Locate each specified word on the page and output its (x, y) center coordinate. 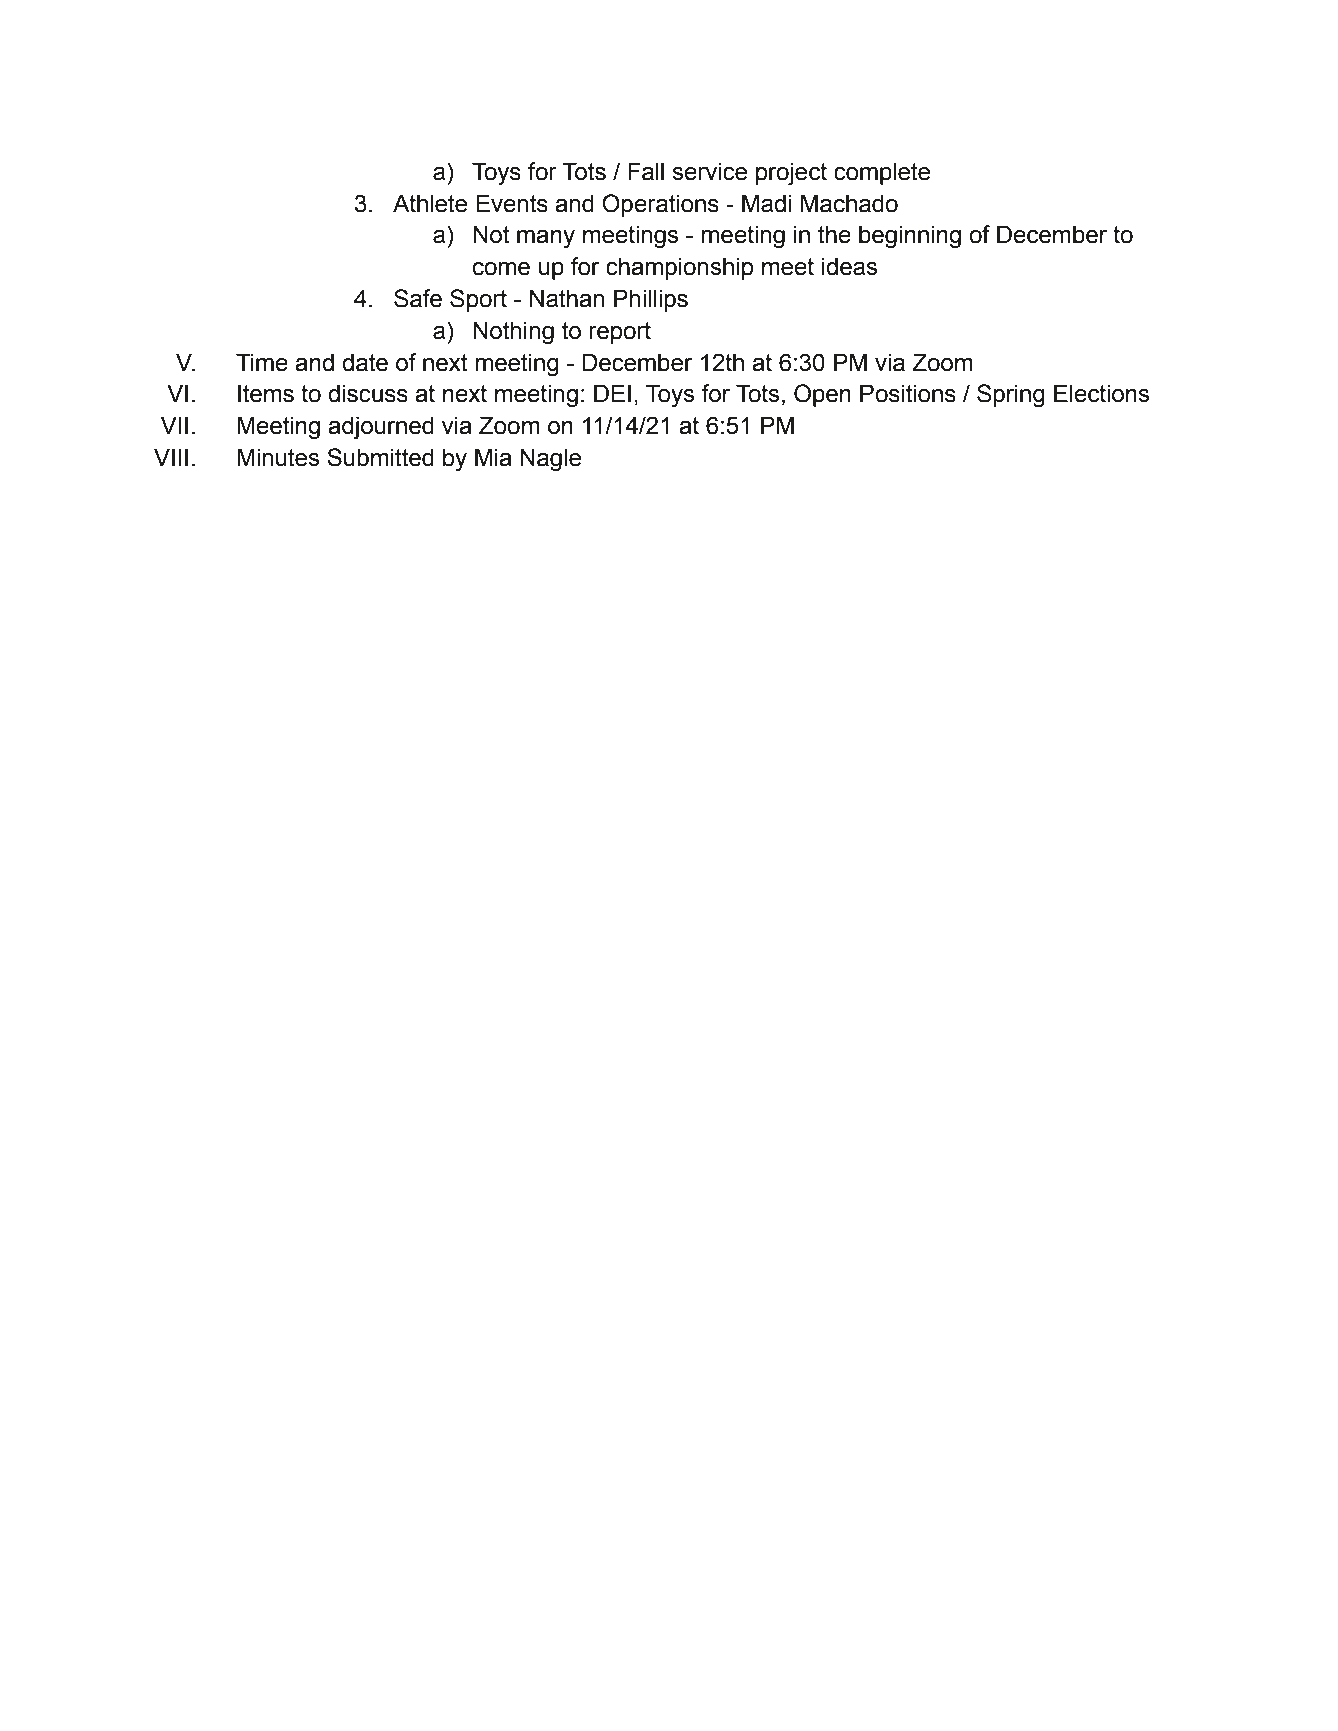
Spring (1011, 396)
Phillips (651, 300)
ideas (849, 266)
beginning (910, 237)
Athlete (430, 203)
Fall (646, 171)
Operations (660, 205)
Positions (908, 393)
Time (262, 362)
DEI (612, 393)
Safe (418, 298)
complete (882, 173)
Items (266, 393)
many (546, 239)
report (620, 333)
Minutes (278, 457)
